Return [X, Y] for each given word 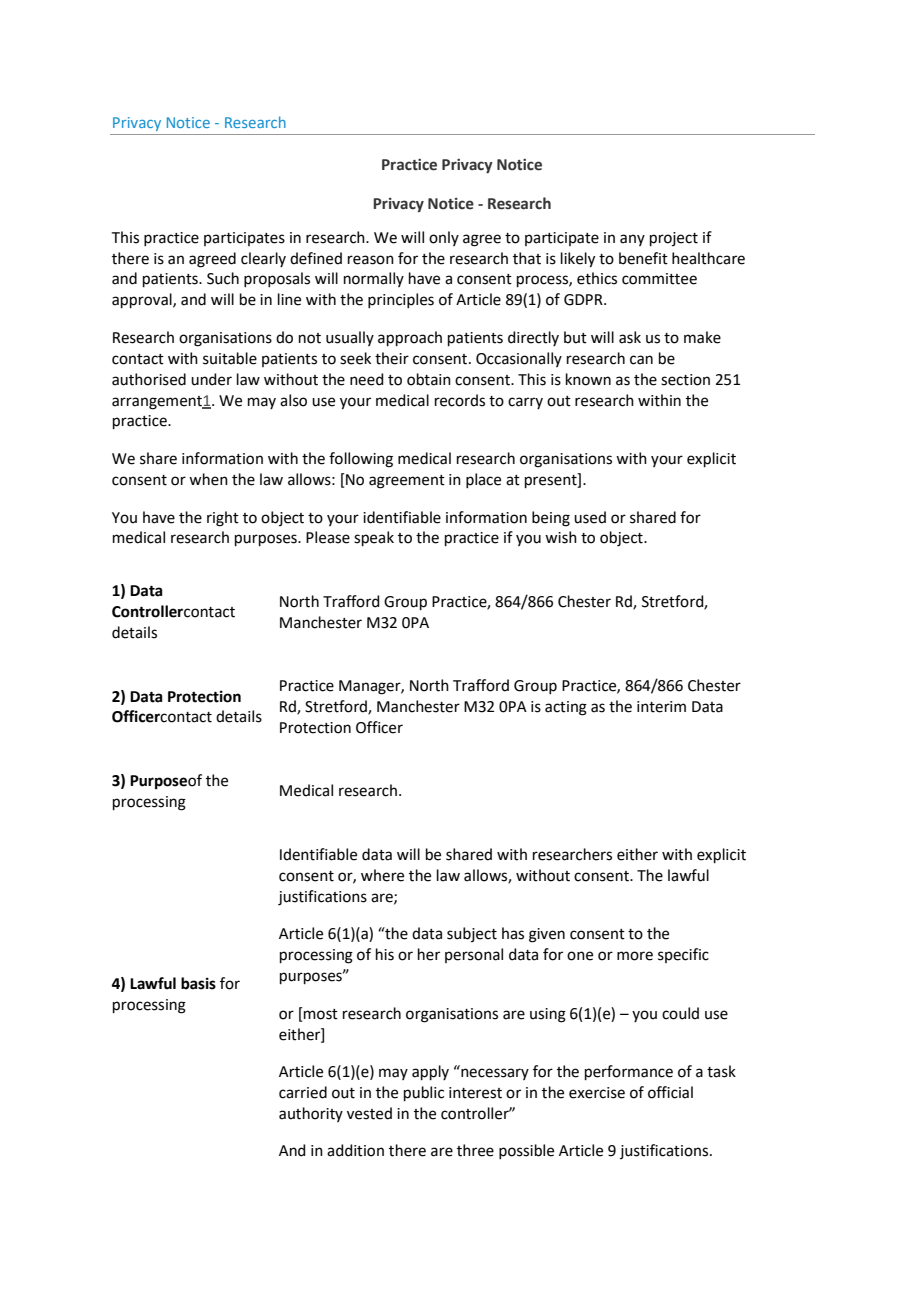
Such [223, 278]
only [444, 238]
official [670, 1092]
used [590, 517]
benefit [643, 258]
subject [472, 934]
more [635, 956]
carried [303, 1092]
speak [374, 538]
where [382, 875]
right [223, 519]
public [424, 1093]
